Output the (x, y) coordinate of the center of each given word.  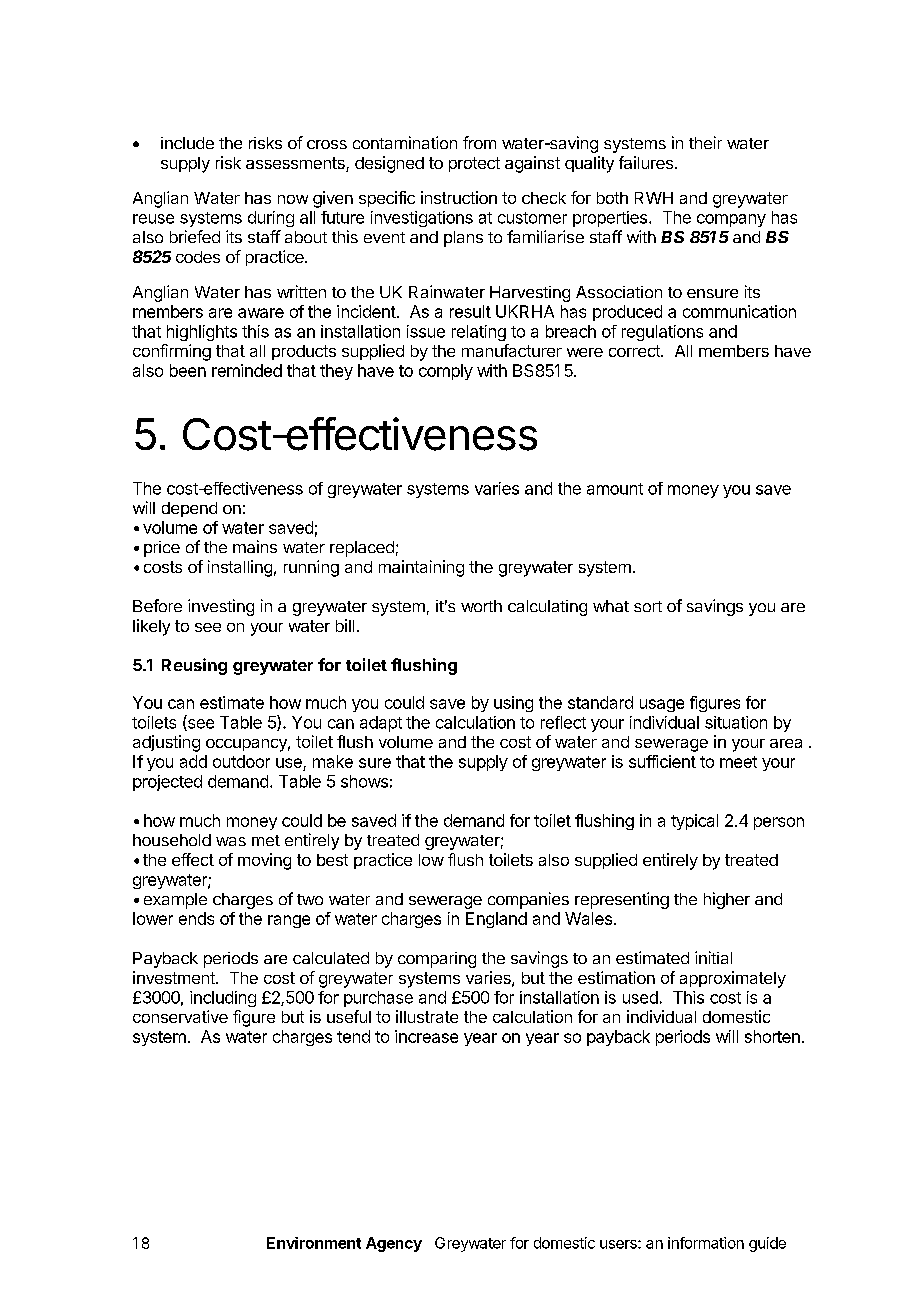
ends (196, 918)
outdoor (241, 761)
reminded (247, 370)
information (706, 1243)
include (187, 143)
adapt (381, 724)
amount (615, 489)
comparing (437, 960)
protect (474, 164)
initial (713, 957)
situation (736, 722)
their (705, 142)
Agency (394, 1244)
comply (446, 372)
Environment (314, 1243)
